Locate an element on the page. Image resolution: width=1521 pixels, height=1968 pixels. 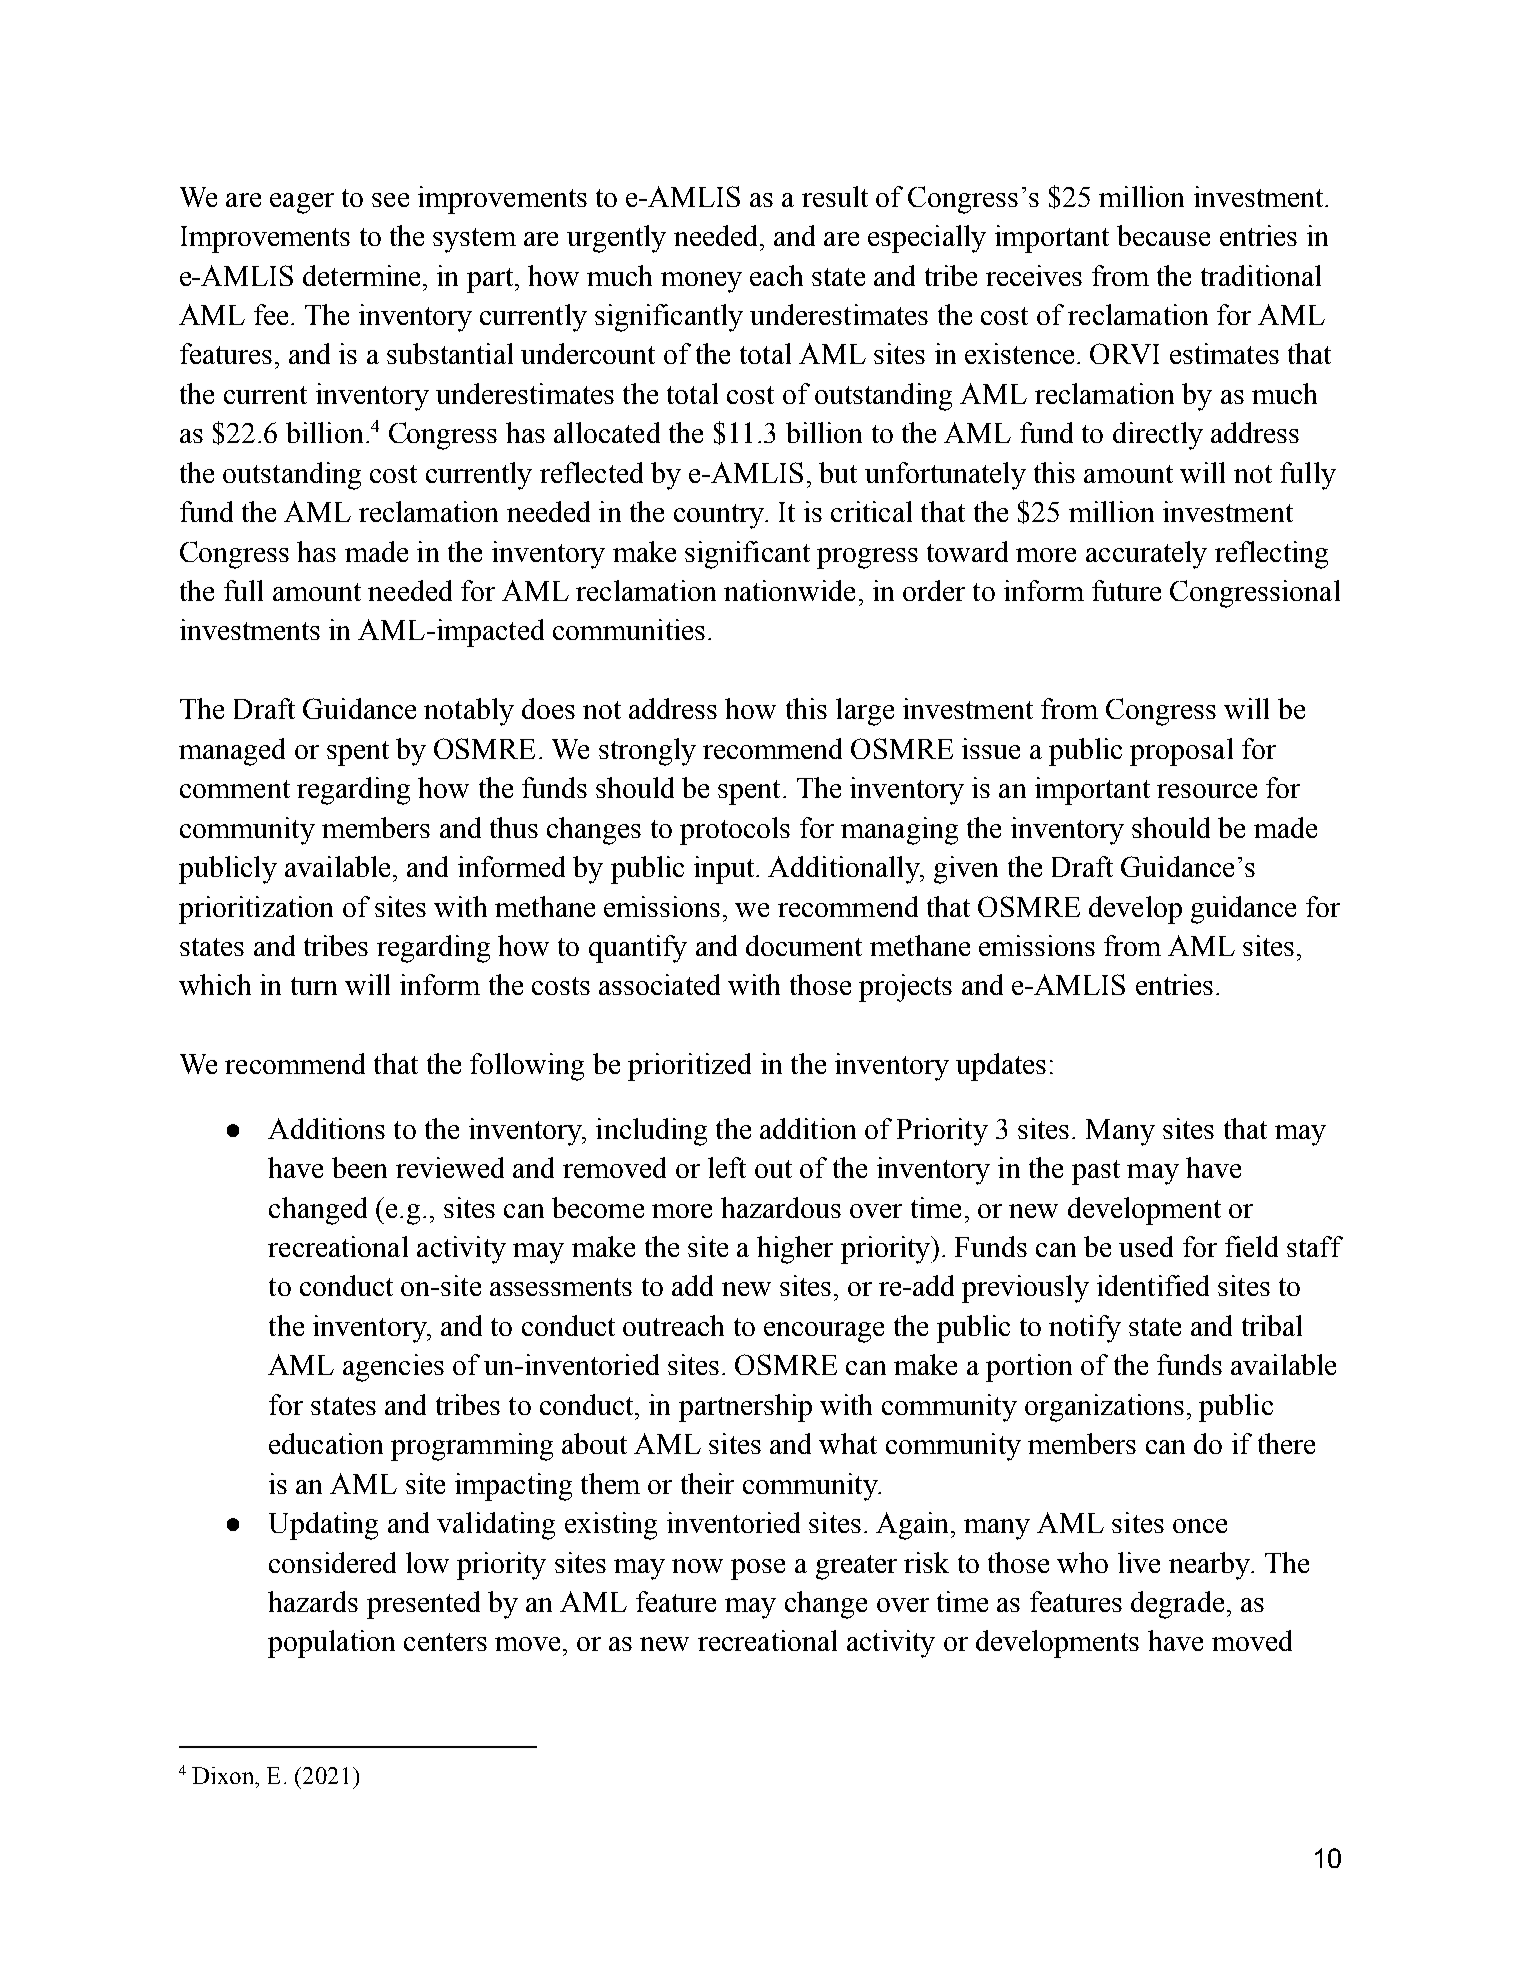
notably is located at coordinates (469, 712).
